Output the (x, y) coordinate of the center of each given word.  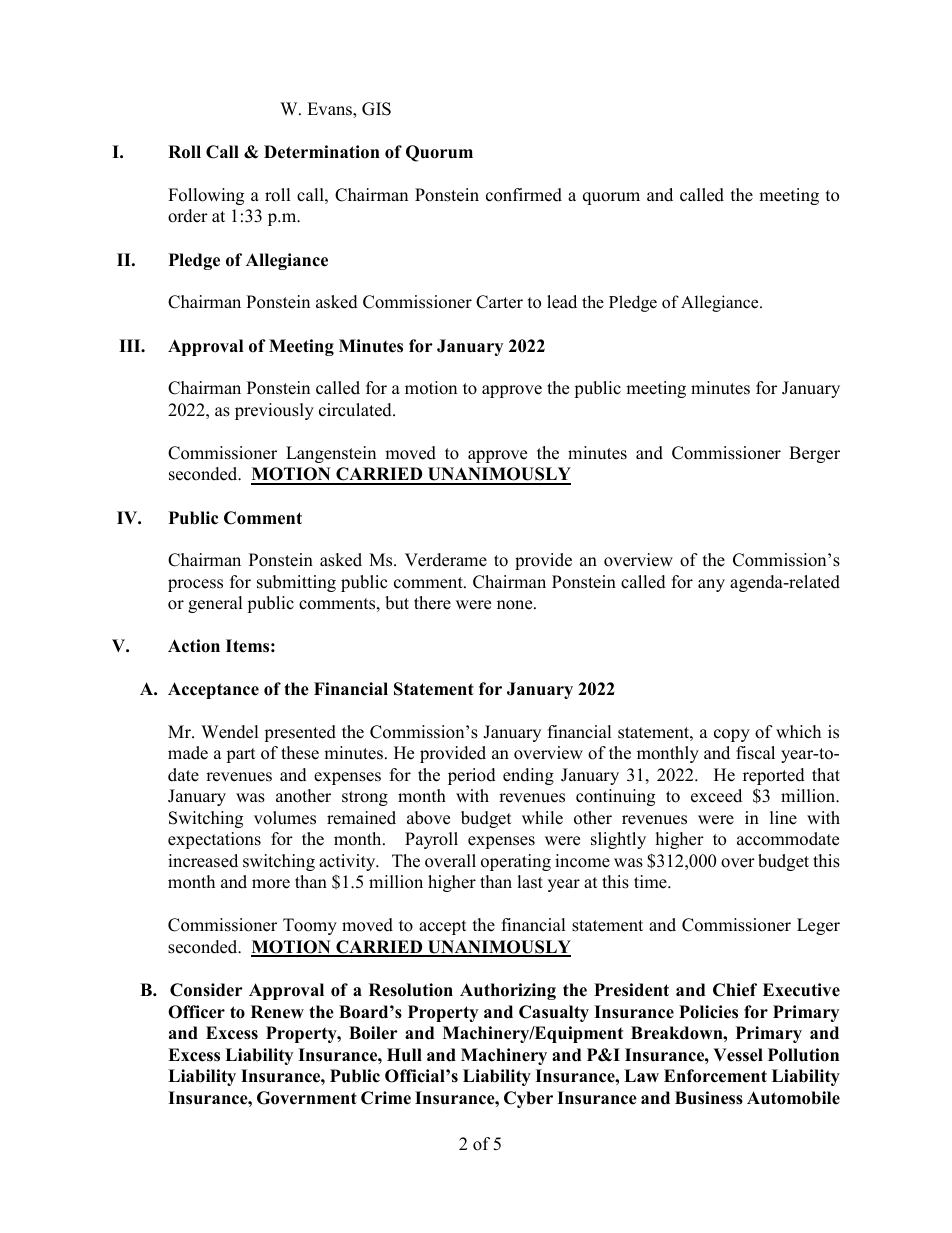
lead (562, 302)
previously (274, 411)
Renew (277, 1012)
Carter (499, 302)
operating (516, 862)
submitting (296, 583)
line (783, 818)
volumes (285, 818)
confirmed (524, 195)
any (711, 585)
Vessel (738, 1055)
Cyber (528, 1099)
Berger (814, 454)
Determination (322, 152)
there (432, 603)
